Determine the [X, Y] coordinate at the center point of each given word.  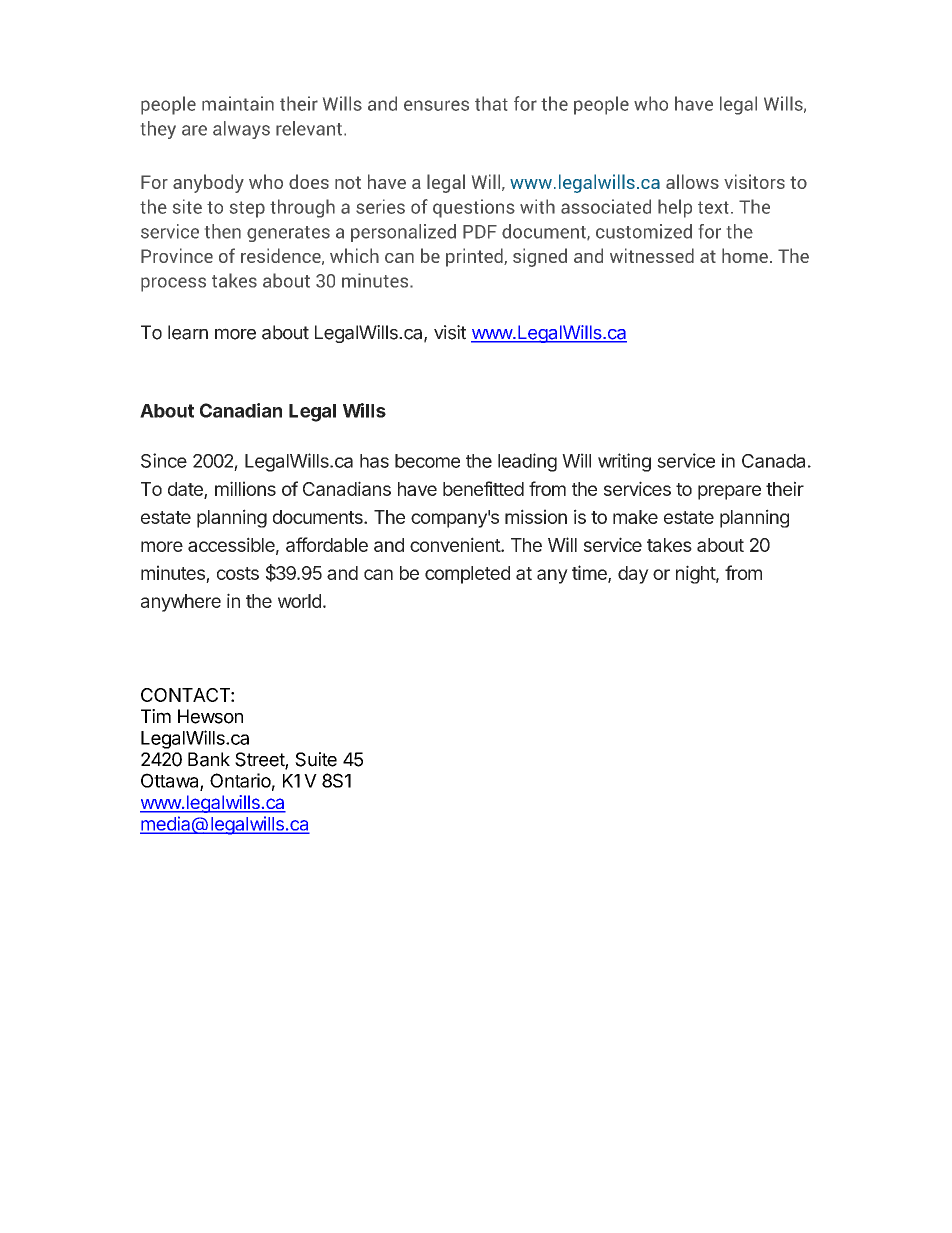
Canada [773, 461]
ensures [436, 105]
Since [164, 460]
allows [692, 181]
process [173, 284]
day [633, 575]
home [745, 255]
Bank [209, 759]
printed [475, 257]
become [427, 461]
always [241, 130]
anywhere [181, 603]
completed [467, 575]
